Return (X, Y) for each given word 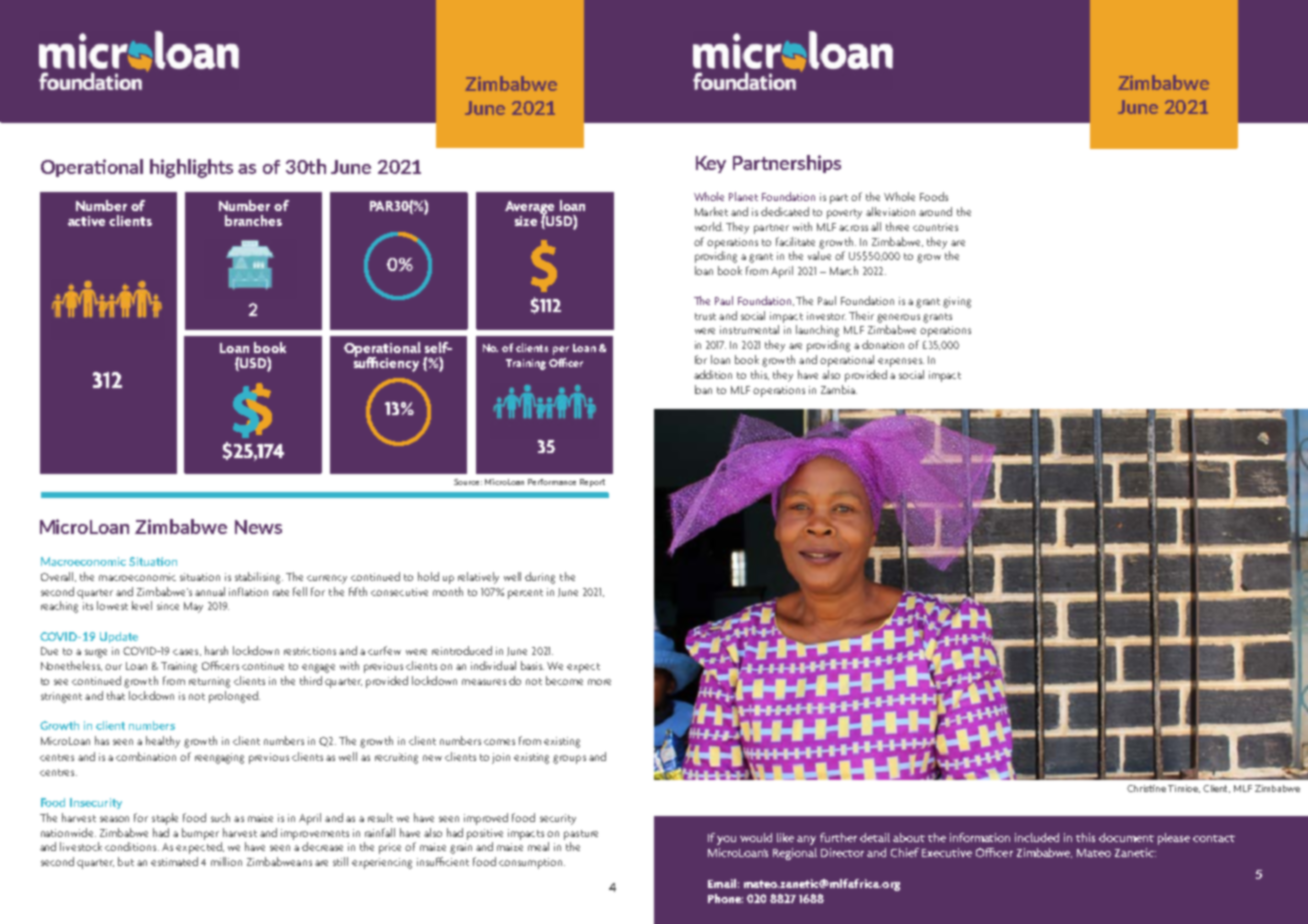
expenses (901, 362)
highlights (191, 168)
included (1037, 837)
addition (713, 374)
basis (532, 665)
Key (711, 164)
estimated (174, 861)
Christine (1146, 788)
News (258, 527)
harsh (216, 650)
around (935, 211)
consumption (530, 863)
